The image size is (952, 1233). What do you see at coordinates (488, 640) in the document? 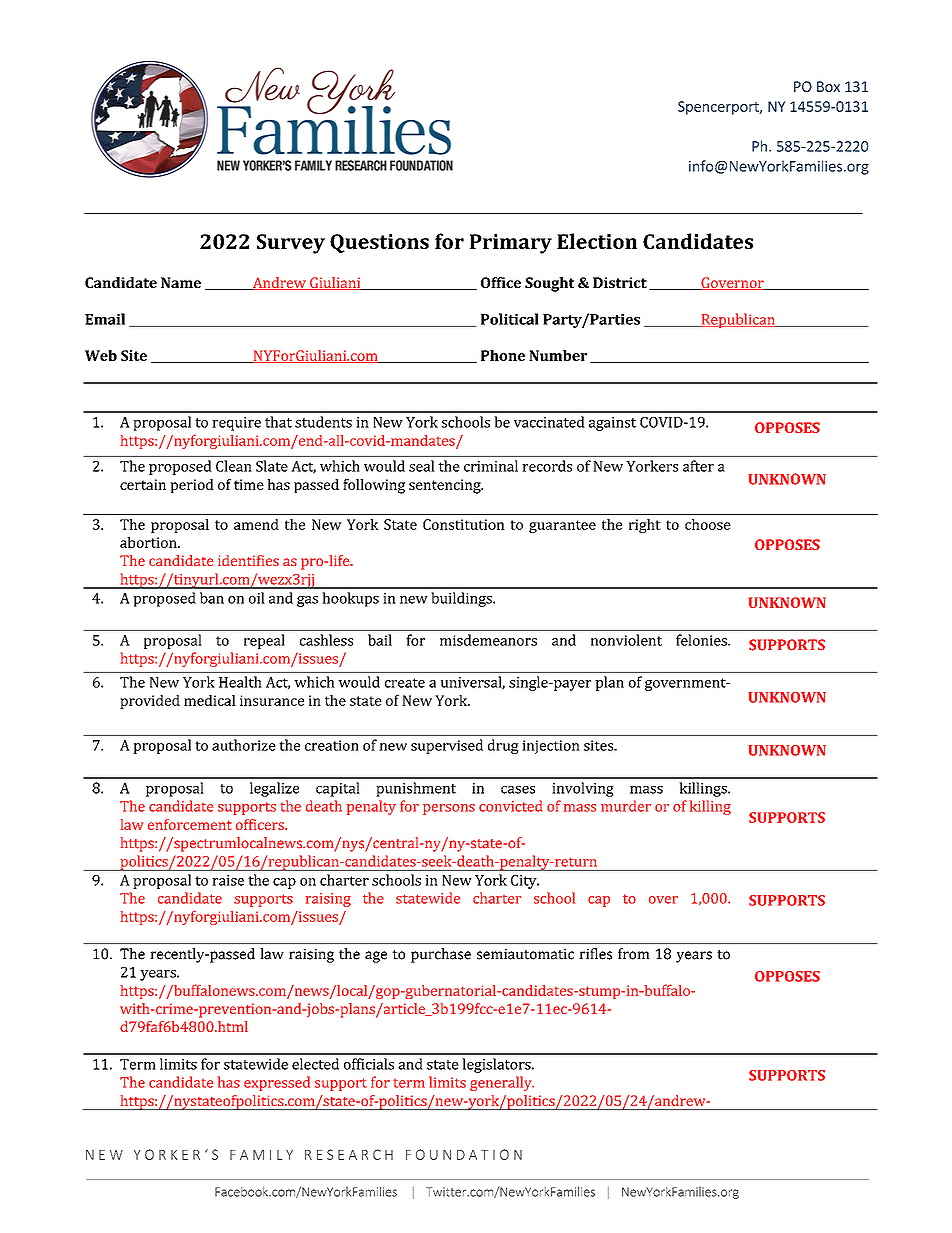
I see `misdemeanors` at bounding box center [488, 640].
